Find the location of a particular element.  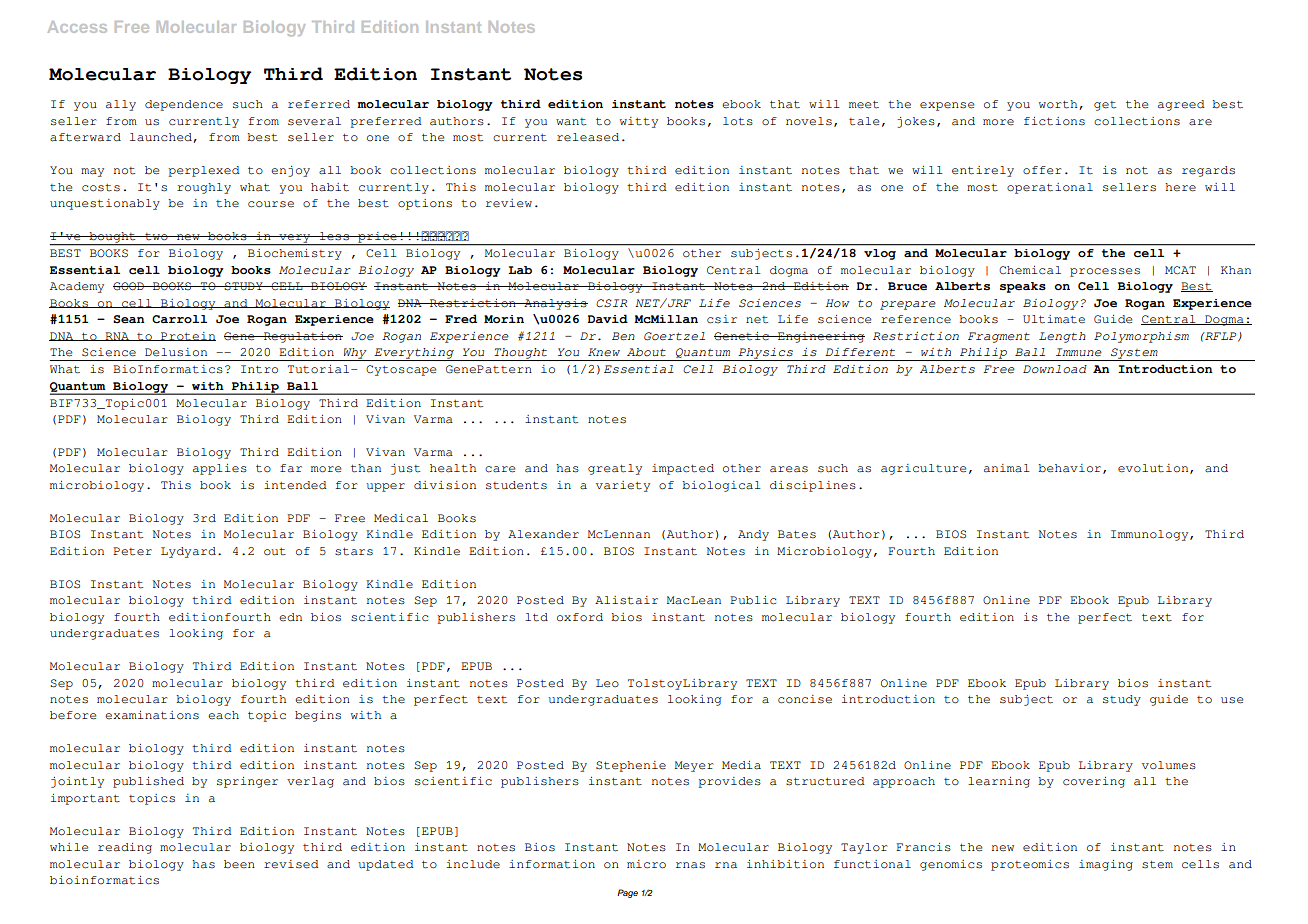

imaging is located at coordinates (1106, 865).
